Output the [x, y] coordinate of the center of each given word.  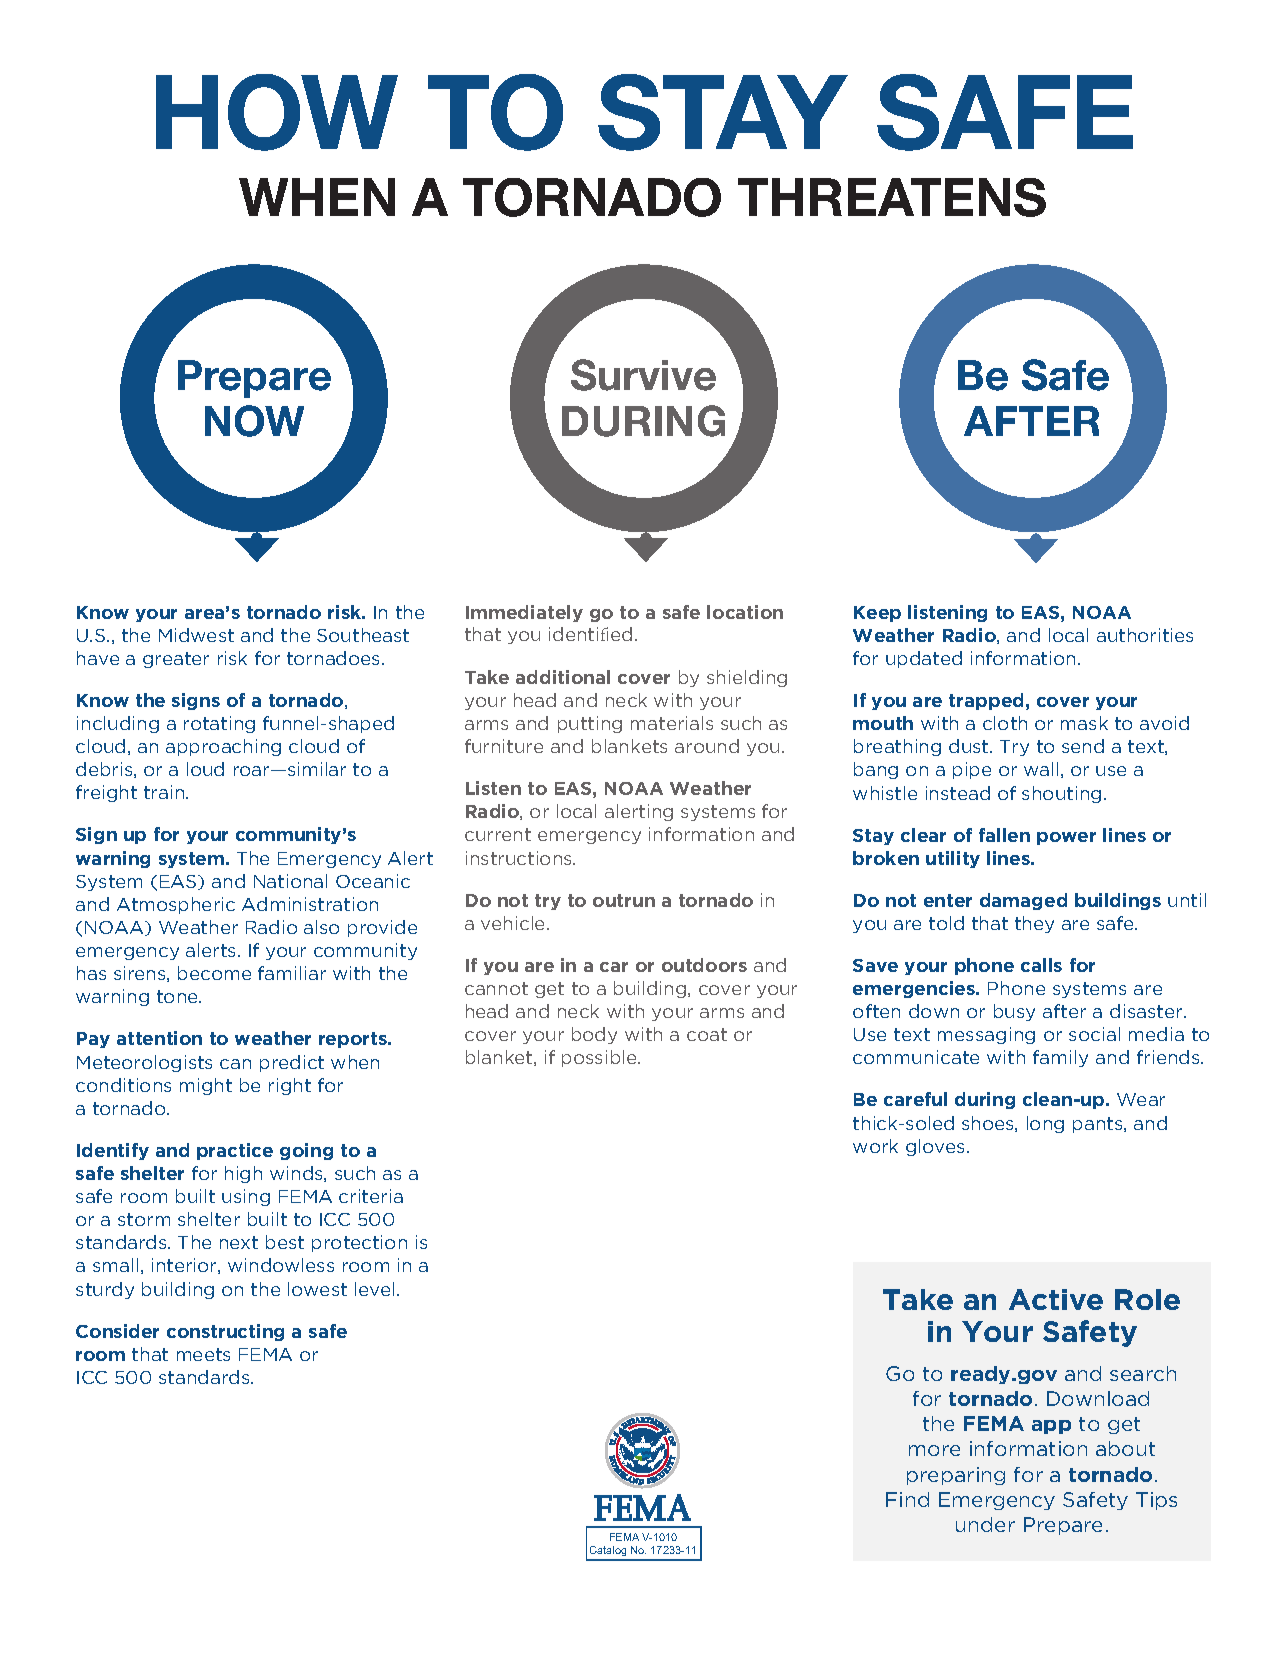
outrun [624, 900]
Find [907, 1499]
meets [203, 1354]
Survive [643, 375]
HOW [277, 112]
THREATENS [892, 197]
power [1066, 838]
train [165, 792]
